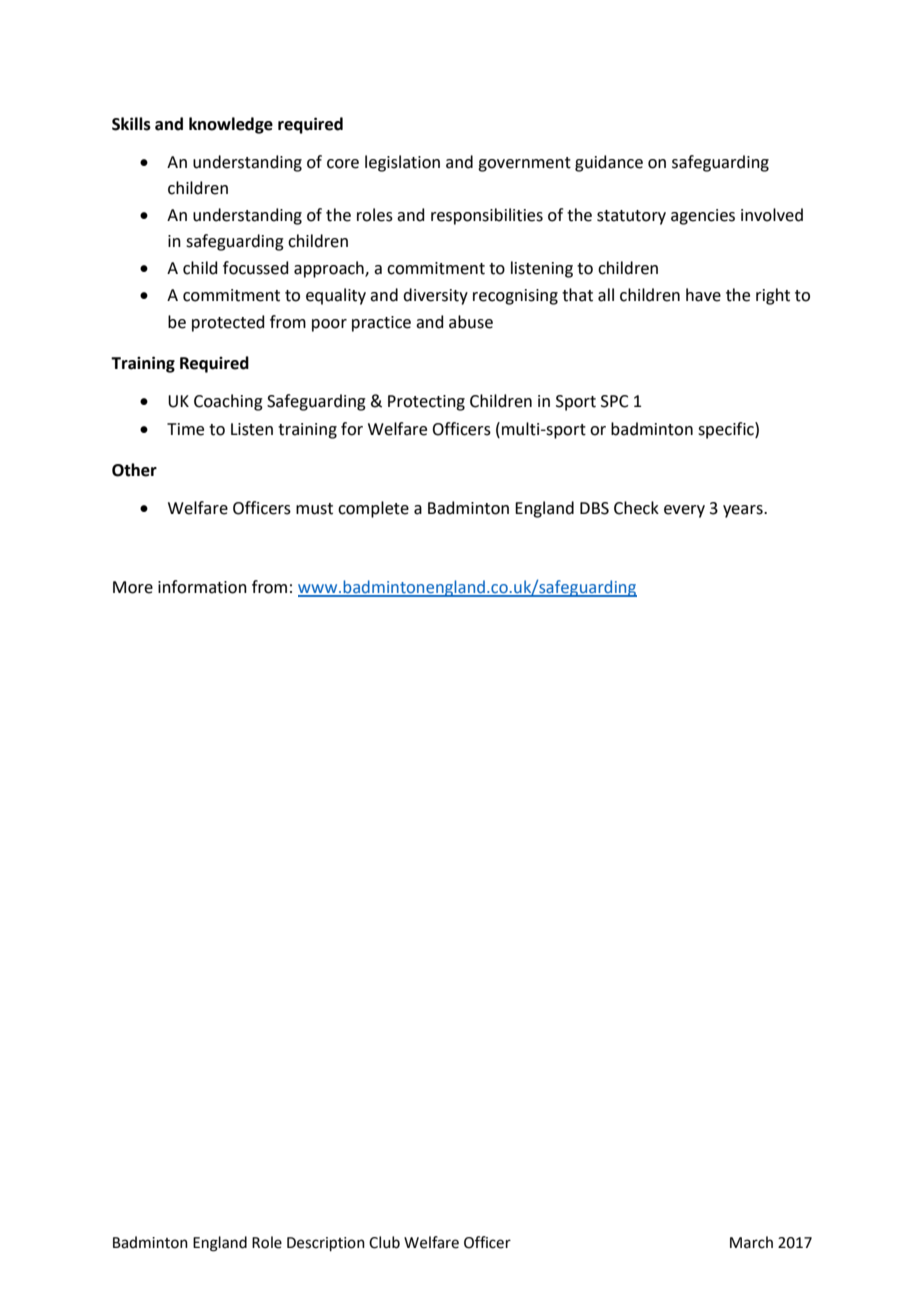  What do you see at coordinates (314, 509) in the page?
I see `must` at bounding box center [314, 509].
